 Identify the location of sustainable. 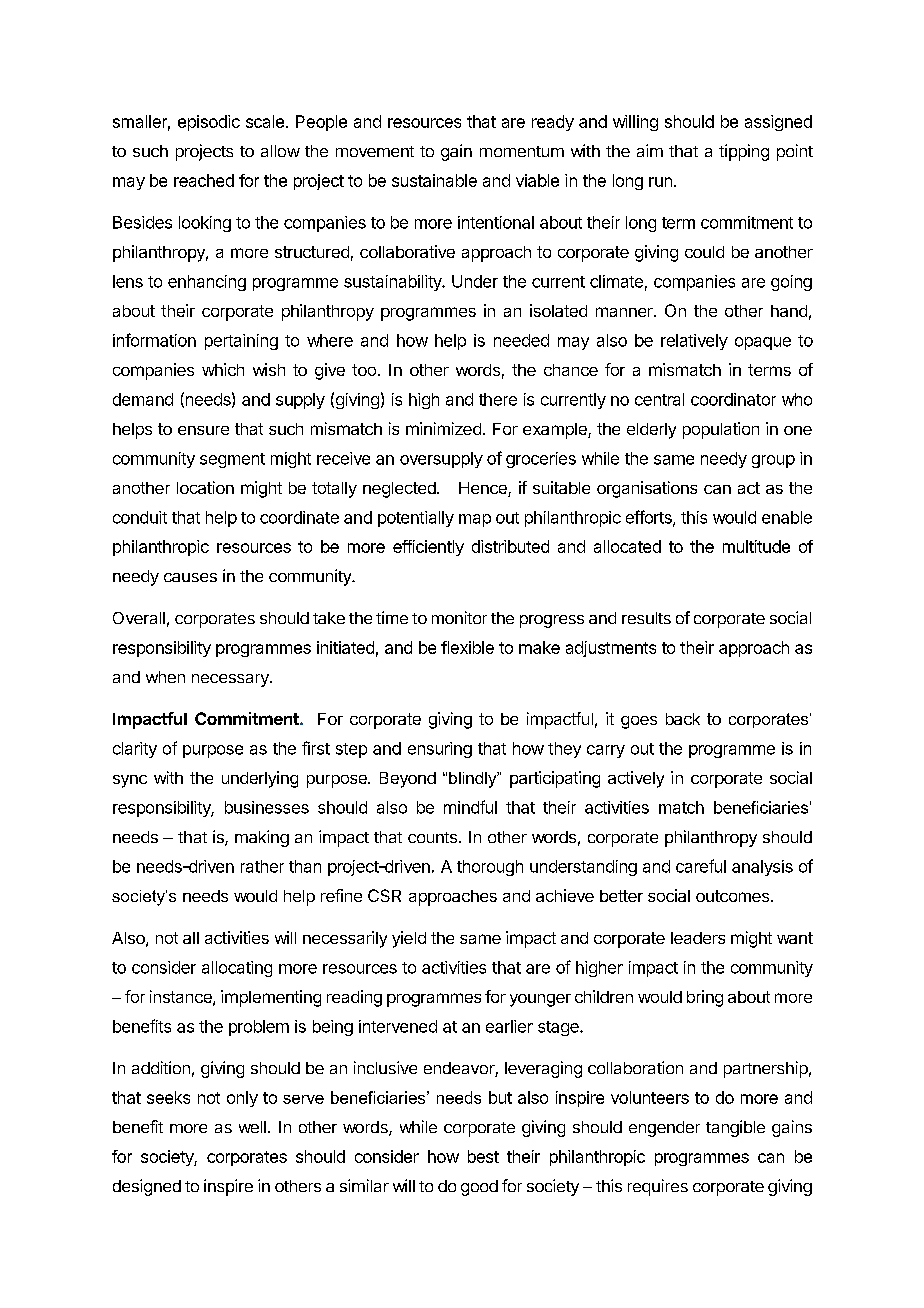
(434, 180).
